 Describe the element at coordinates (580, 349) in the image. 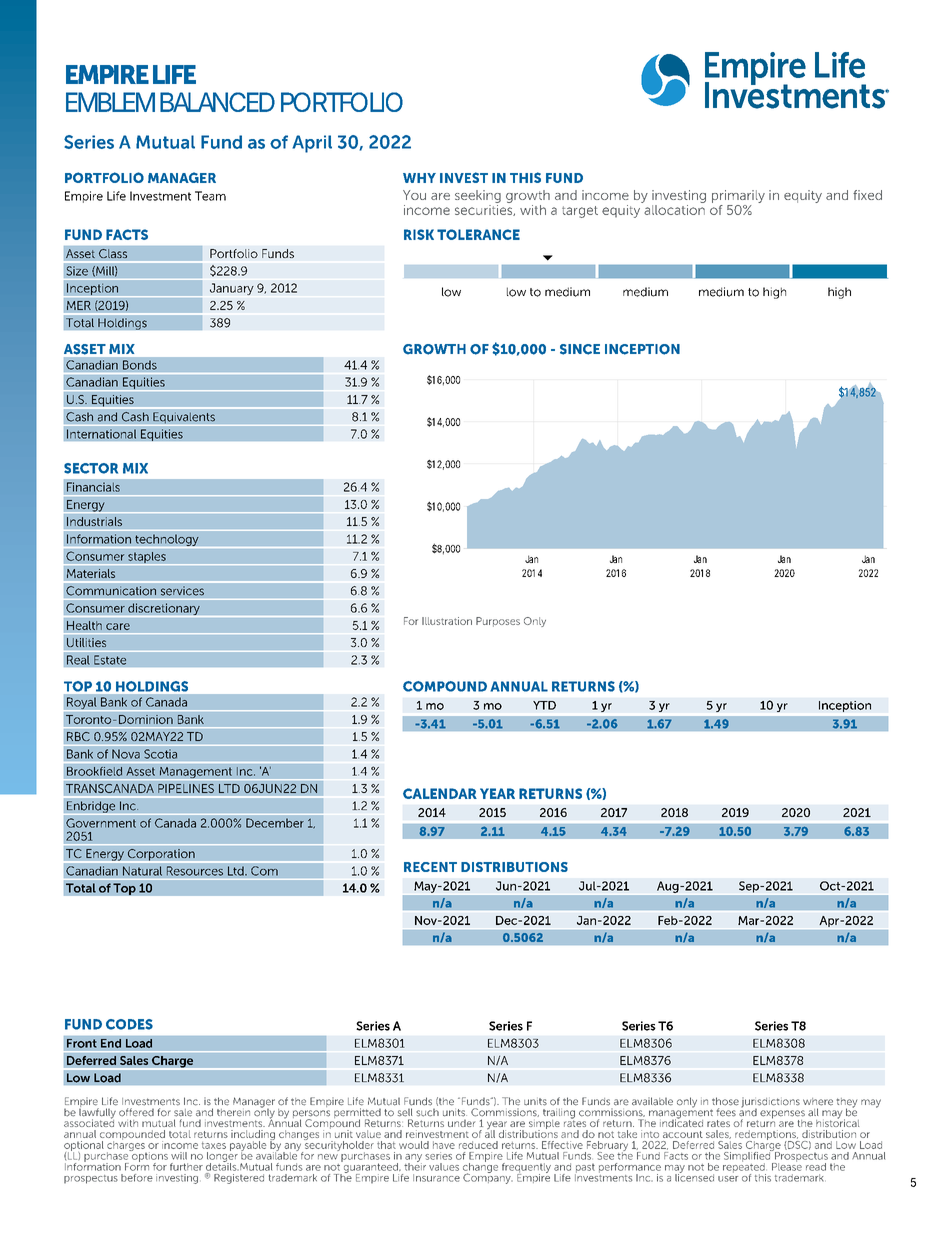

I see `SINCE` at that location.
